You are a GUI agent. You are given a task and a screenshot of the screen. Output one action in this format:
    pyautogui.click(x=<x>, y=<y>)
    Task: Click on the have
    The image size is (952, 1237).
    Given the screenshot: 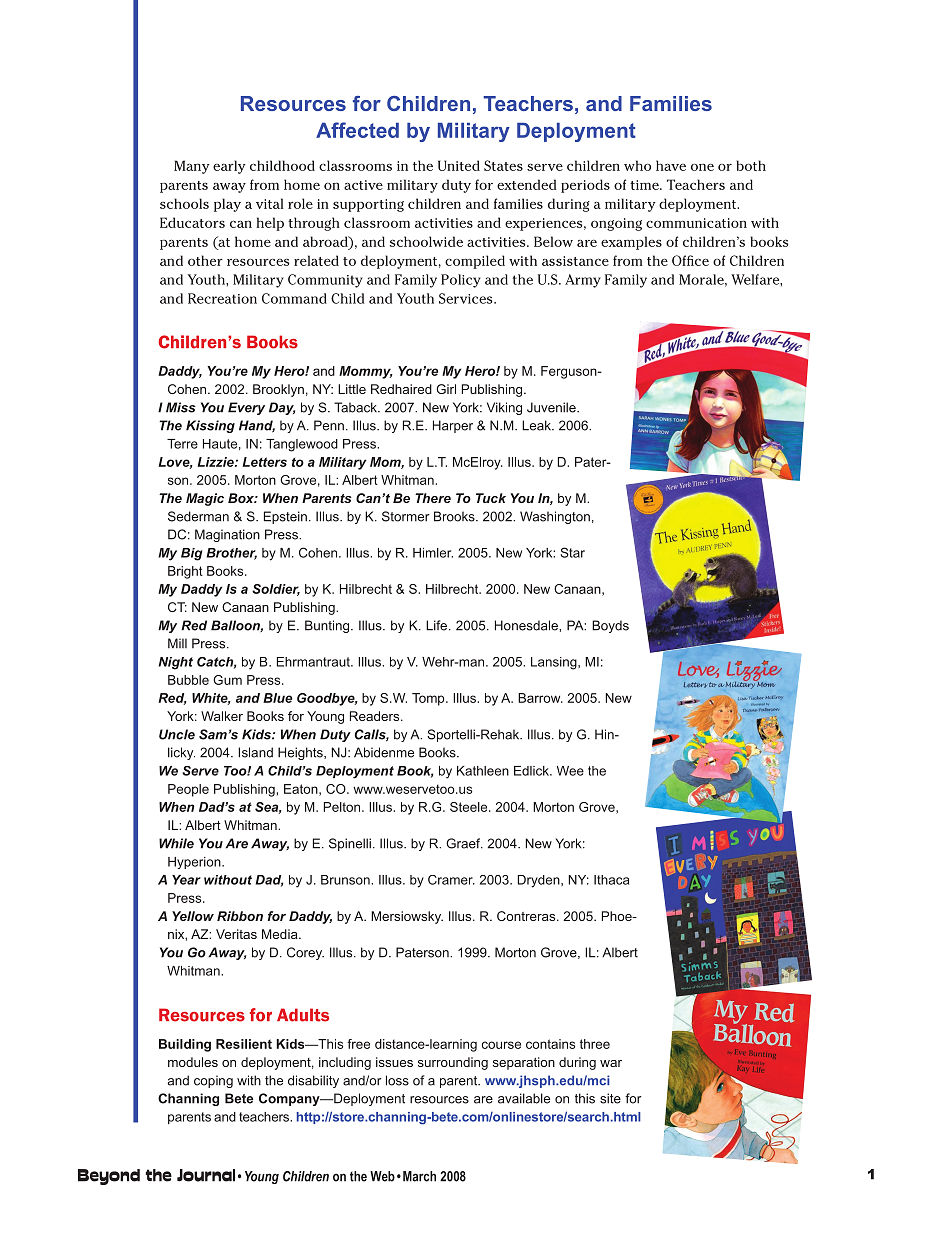 What is the action you would take?
    pyautogui.click(x=671, y=165)
